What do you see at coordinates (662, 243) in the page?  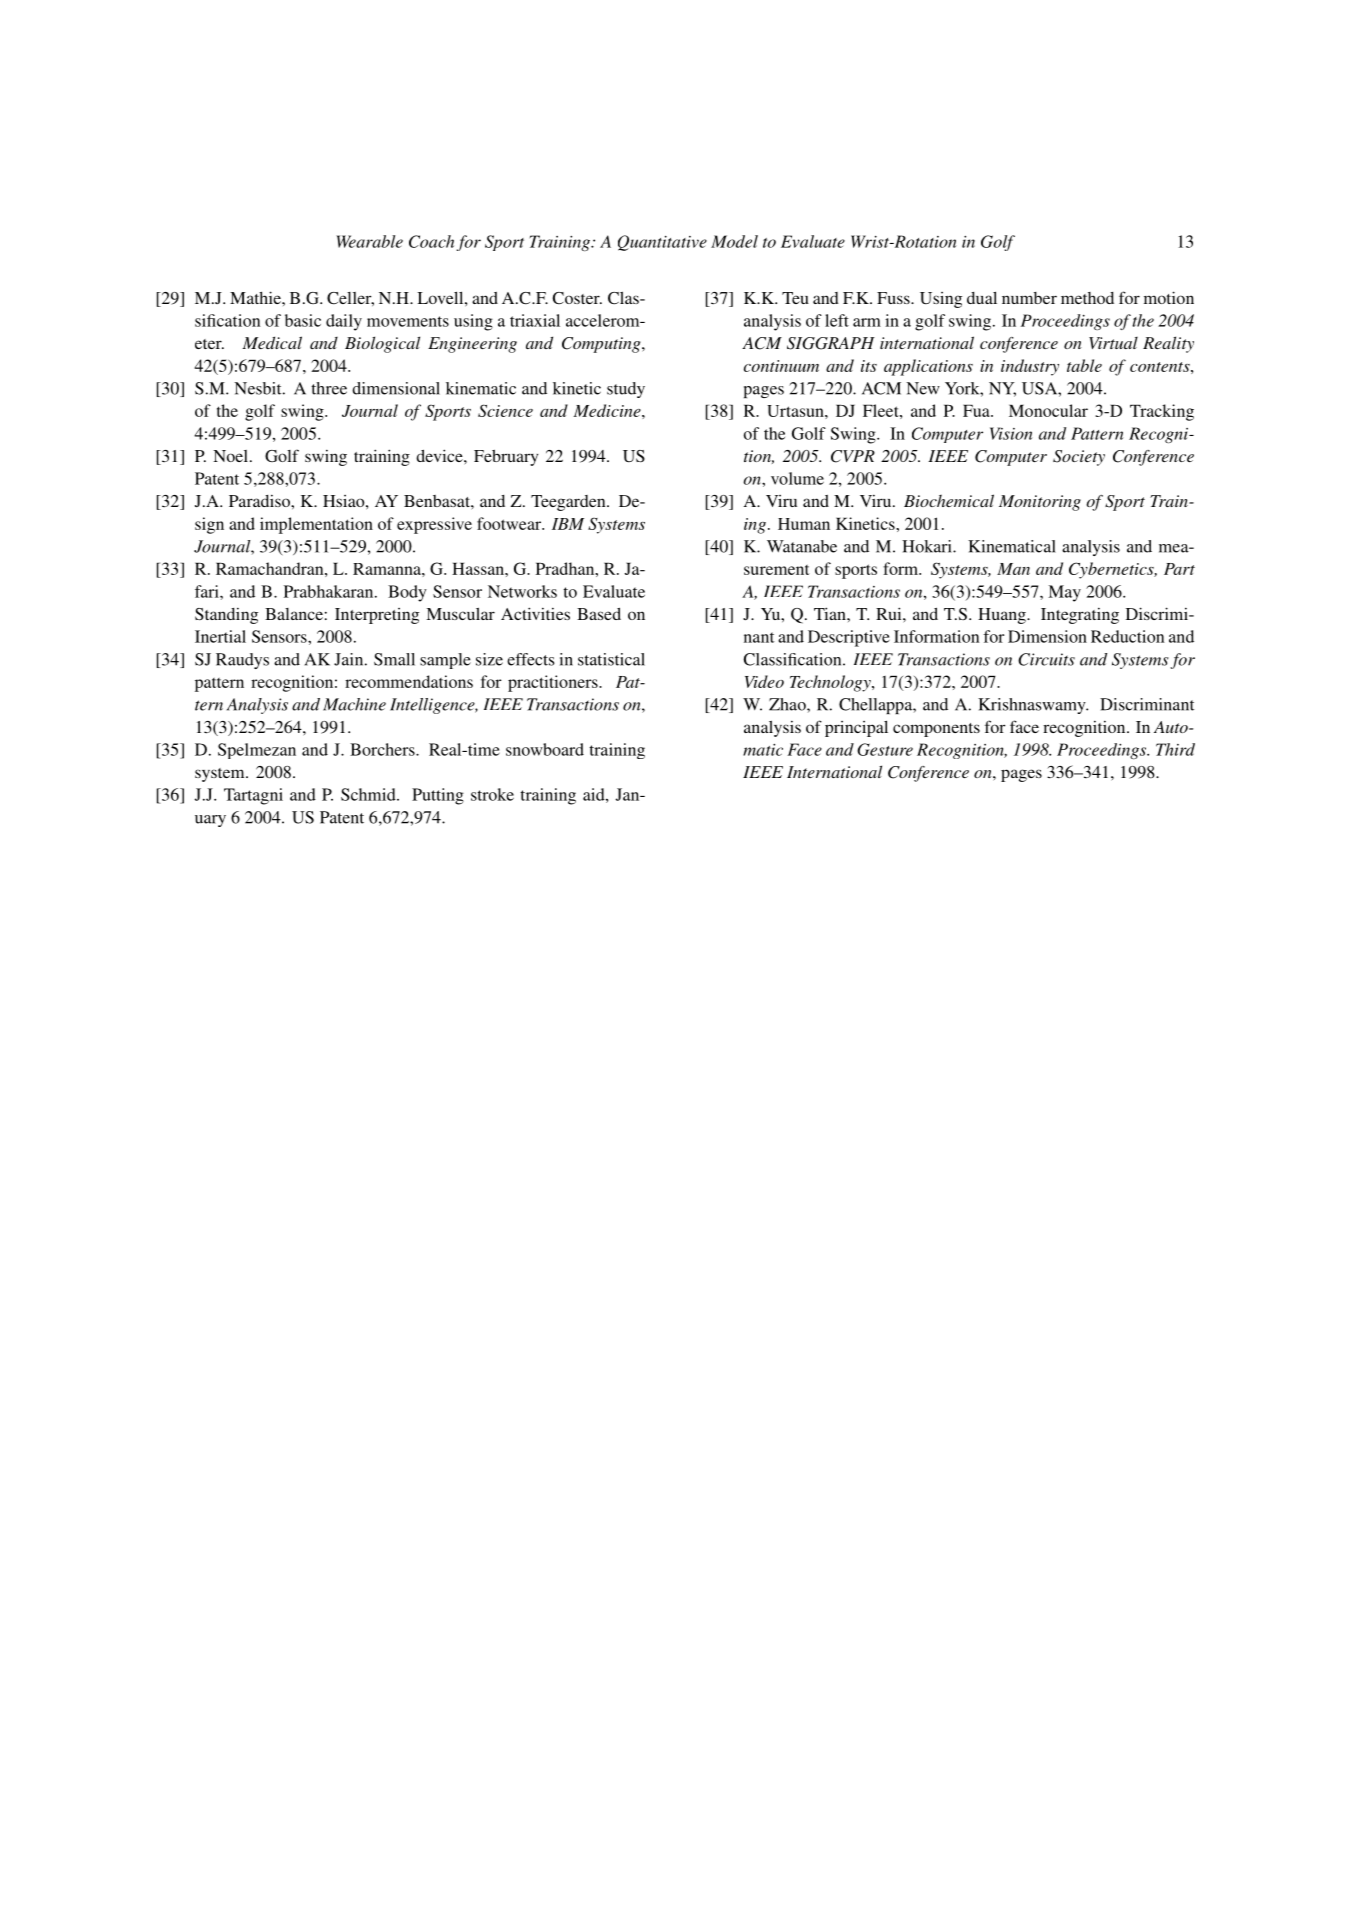 I see `Quantitative` at bounding box center [662, 243].
